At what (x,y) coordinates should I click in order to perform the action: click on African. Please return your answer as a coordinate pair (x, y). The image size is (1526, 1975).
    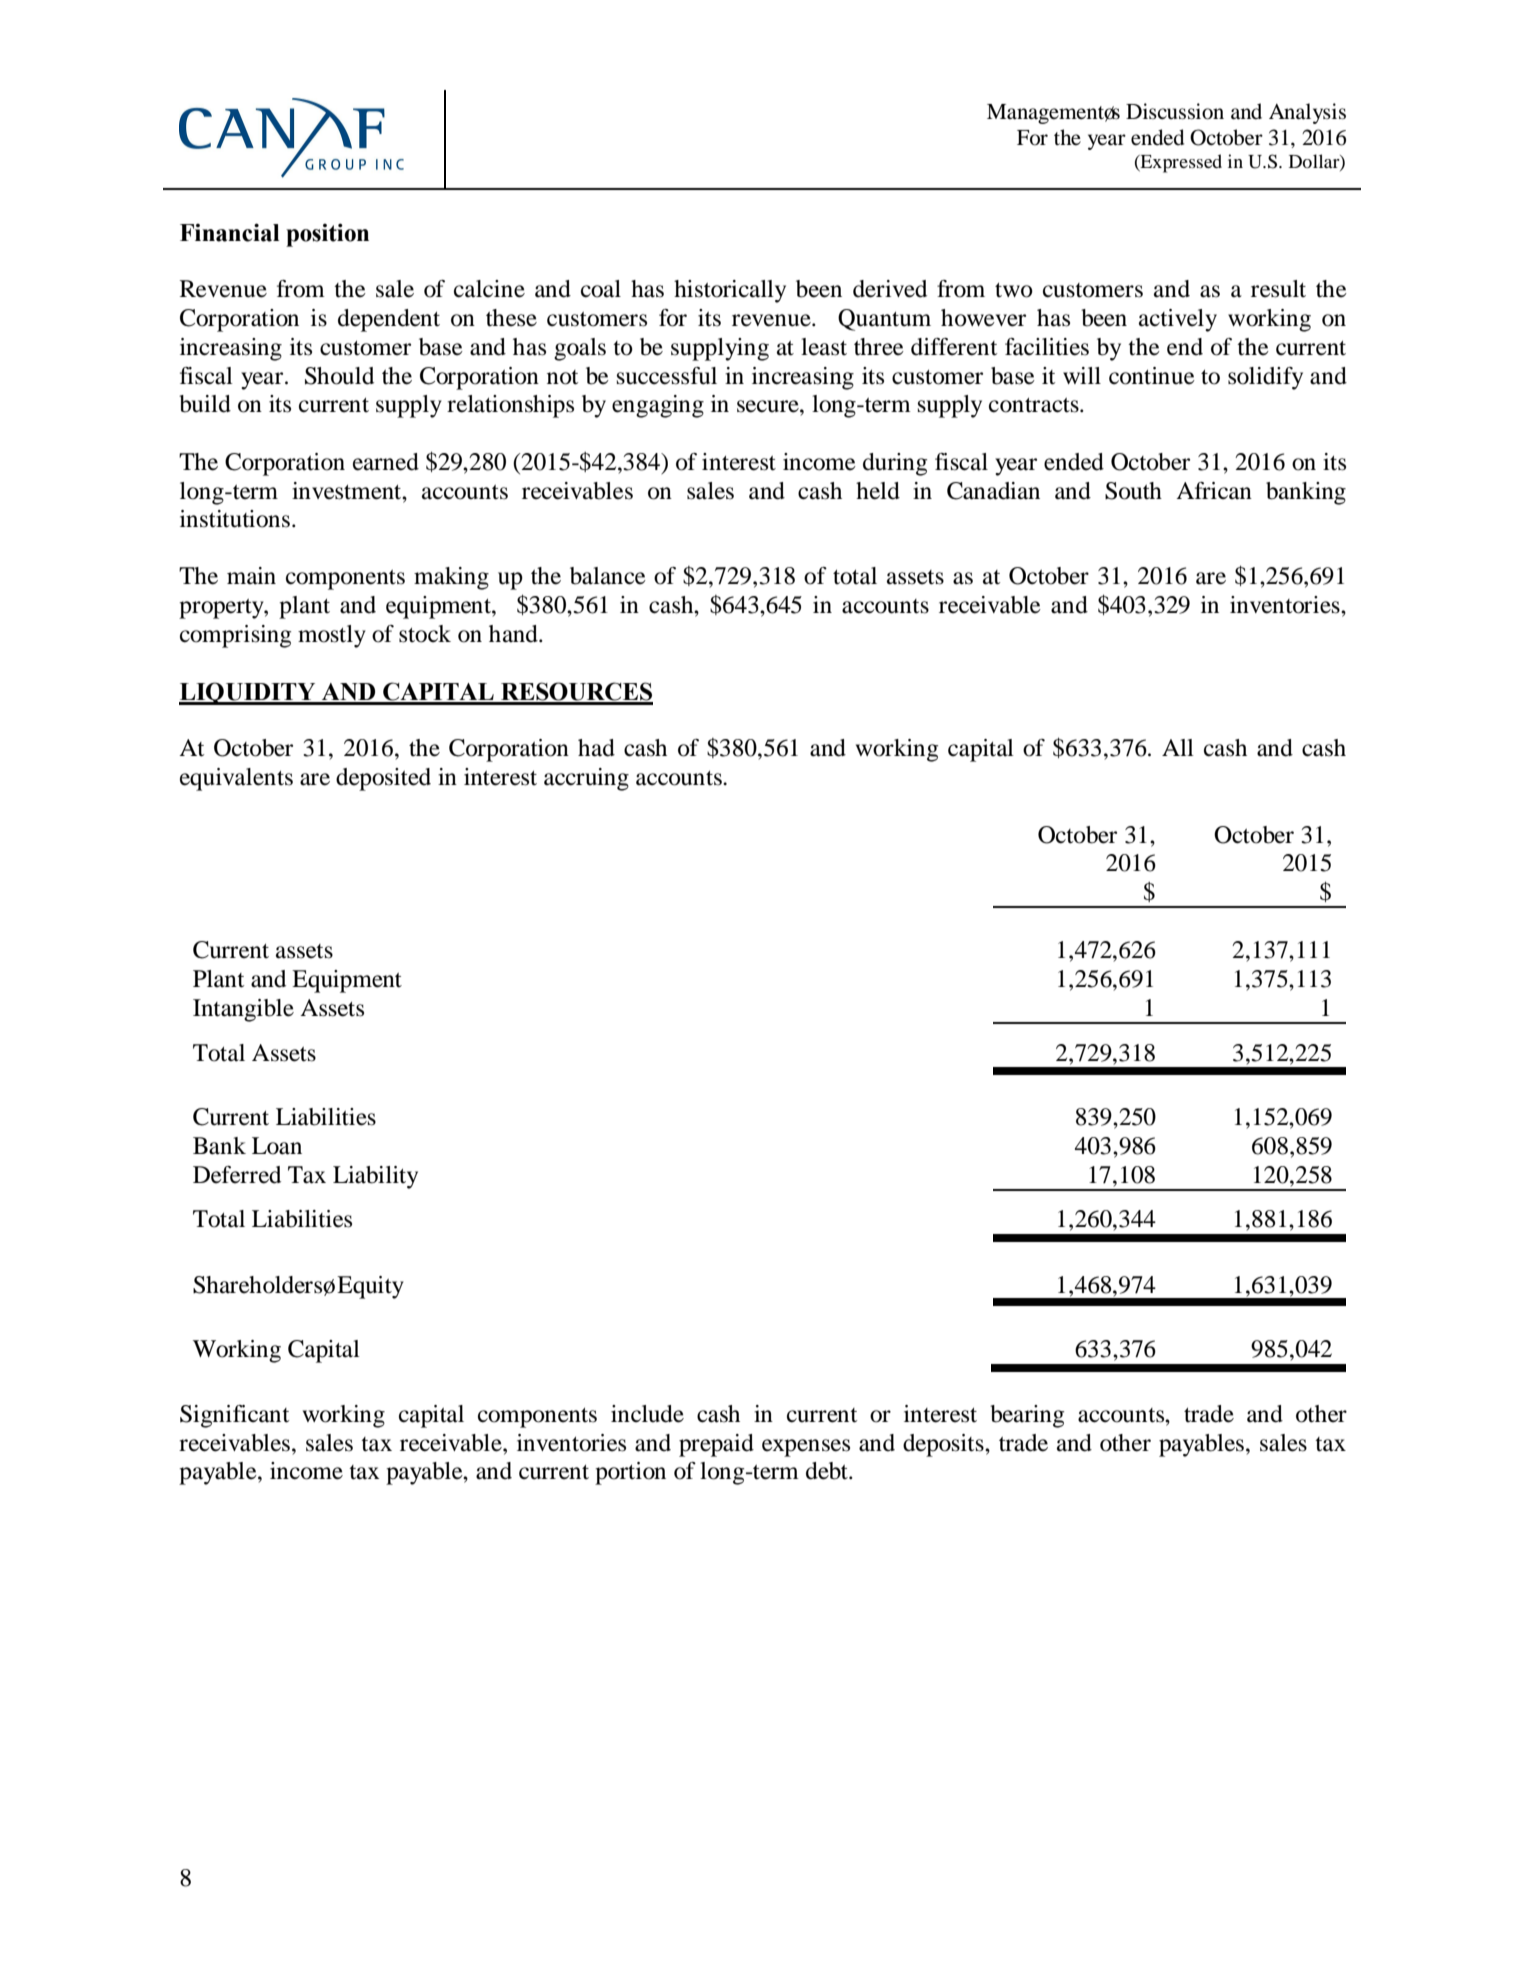
    Looking at the image, I should click on (1214, 491).
